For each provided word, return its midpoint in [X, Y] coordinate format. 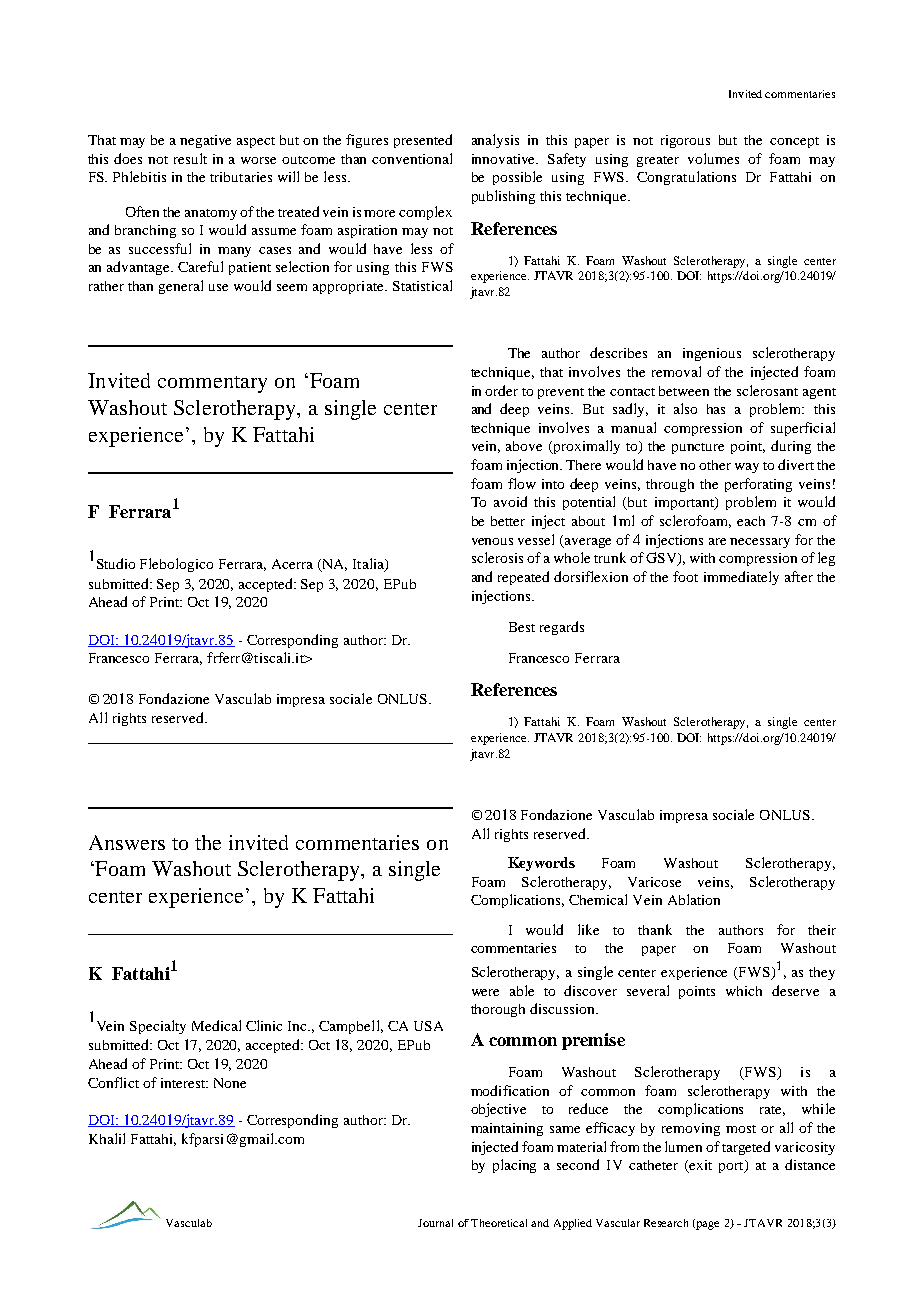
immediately [741, 578]
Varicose [654, 882]
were [485, 992]
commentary [212, 384]
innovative [505, 159]
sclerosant [767, 390]
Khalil [107, 1138]
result [190, 158]
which [744, 991]
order [501, 390]
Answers [127, 842]
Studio [116, 563]
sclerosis [497, 557]
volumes [713, 158]
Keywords [541, 864]
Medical [216, 1025]
